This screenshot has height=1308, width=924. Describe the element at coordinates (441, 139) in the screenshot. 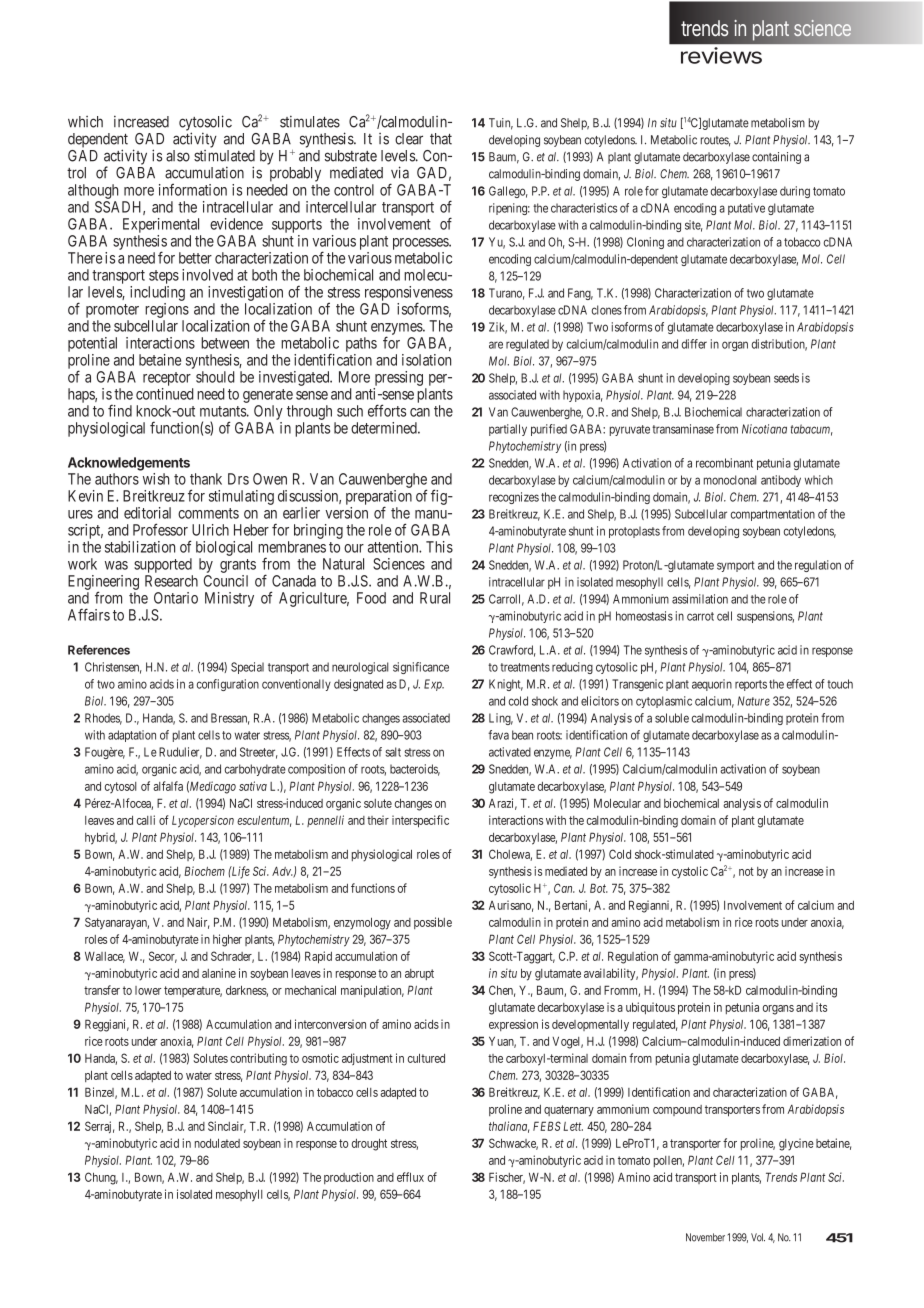

I see `that` at that location.
